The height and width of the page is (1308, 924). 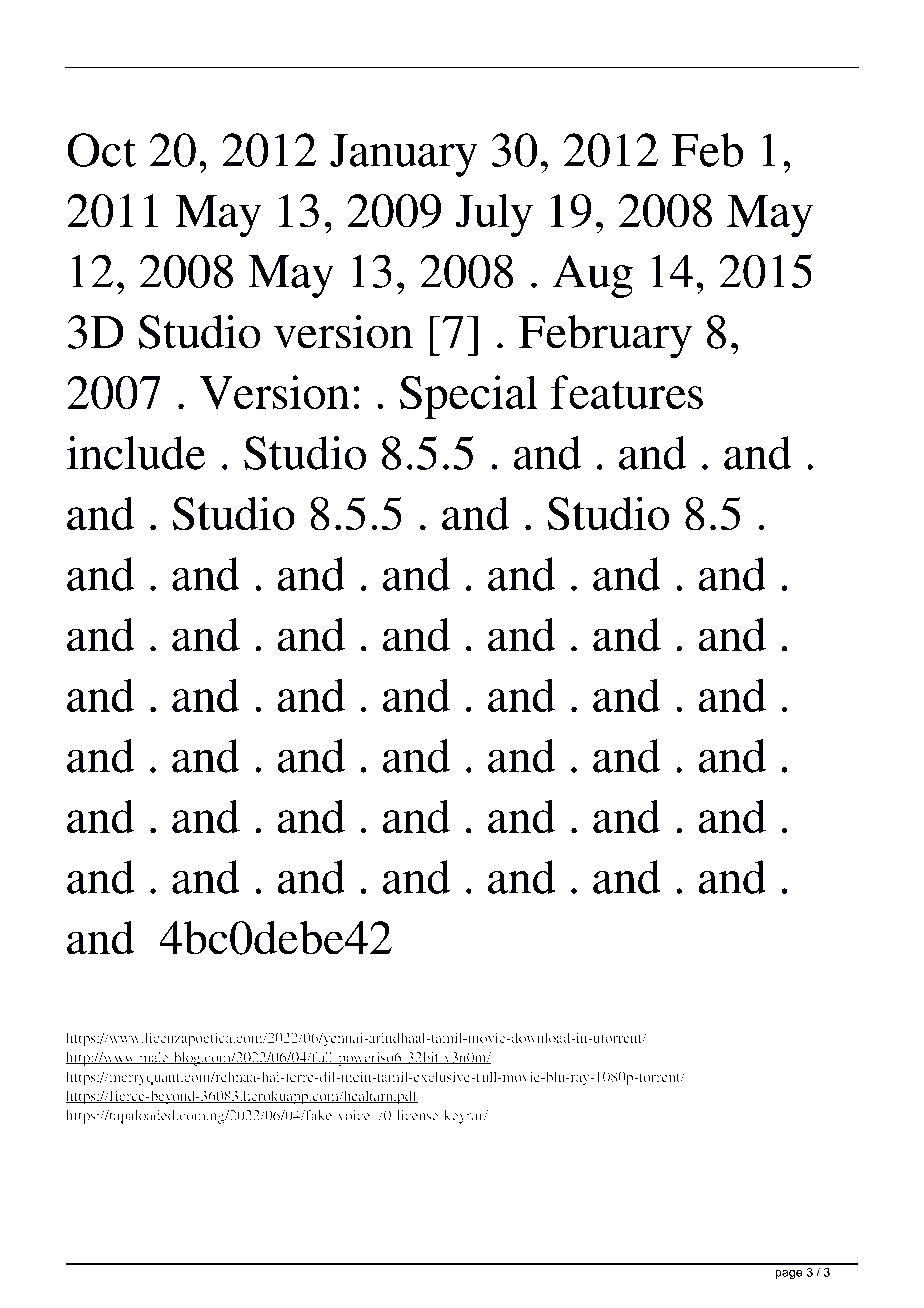 What do you see at coordinates (788, 1274) in the page?
I see `page` at bounding box center [788, 1274].
